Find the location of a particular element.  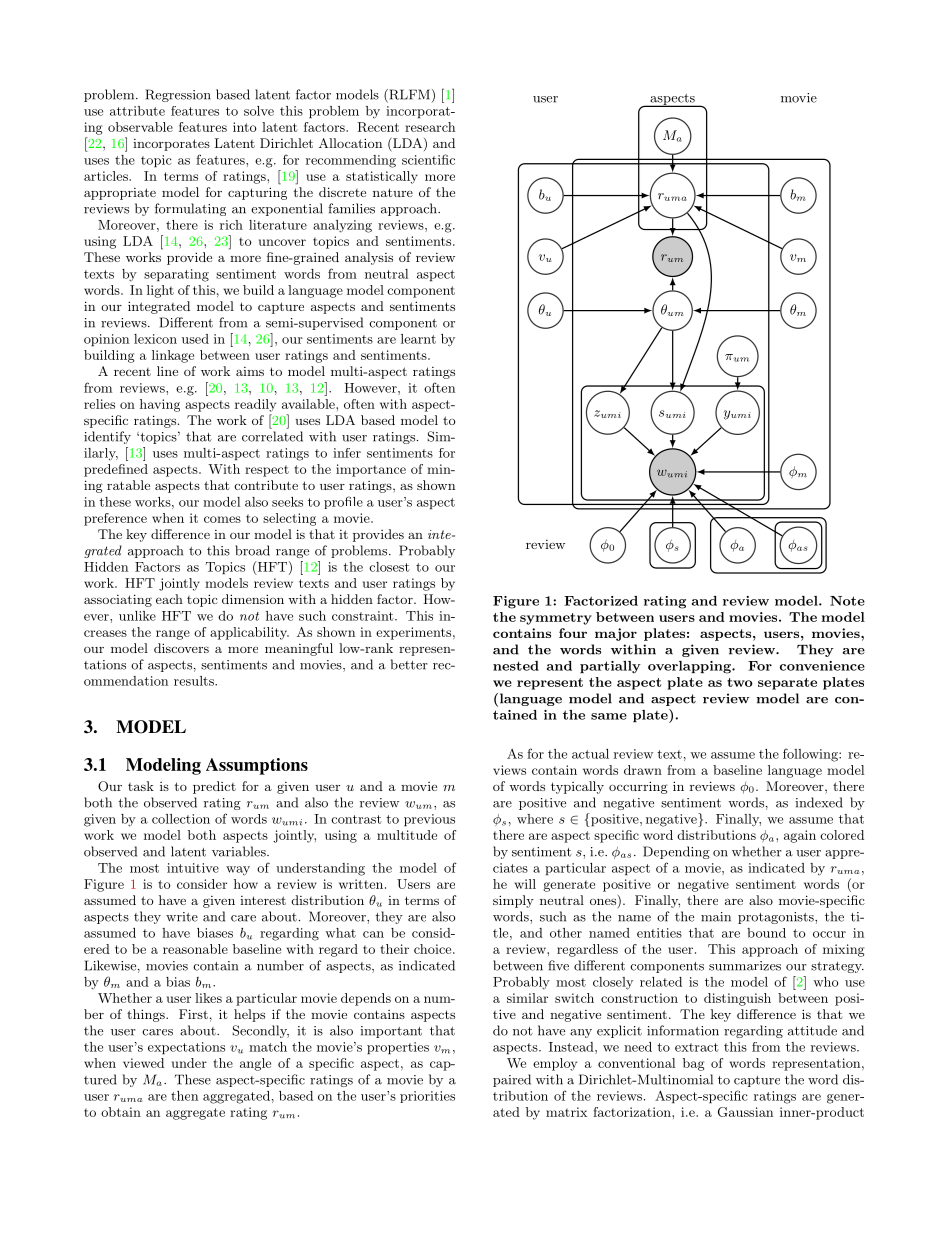

convenience is located at coordinates (822, 666).
